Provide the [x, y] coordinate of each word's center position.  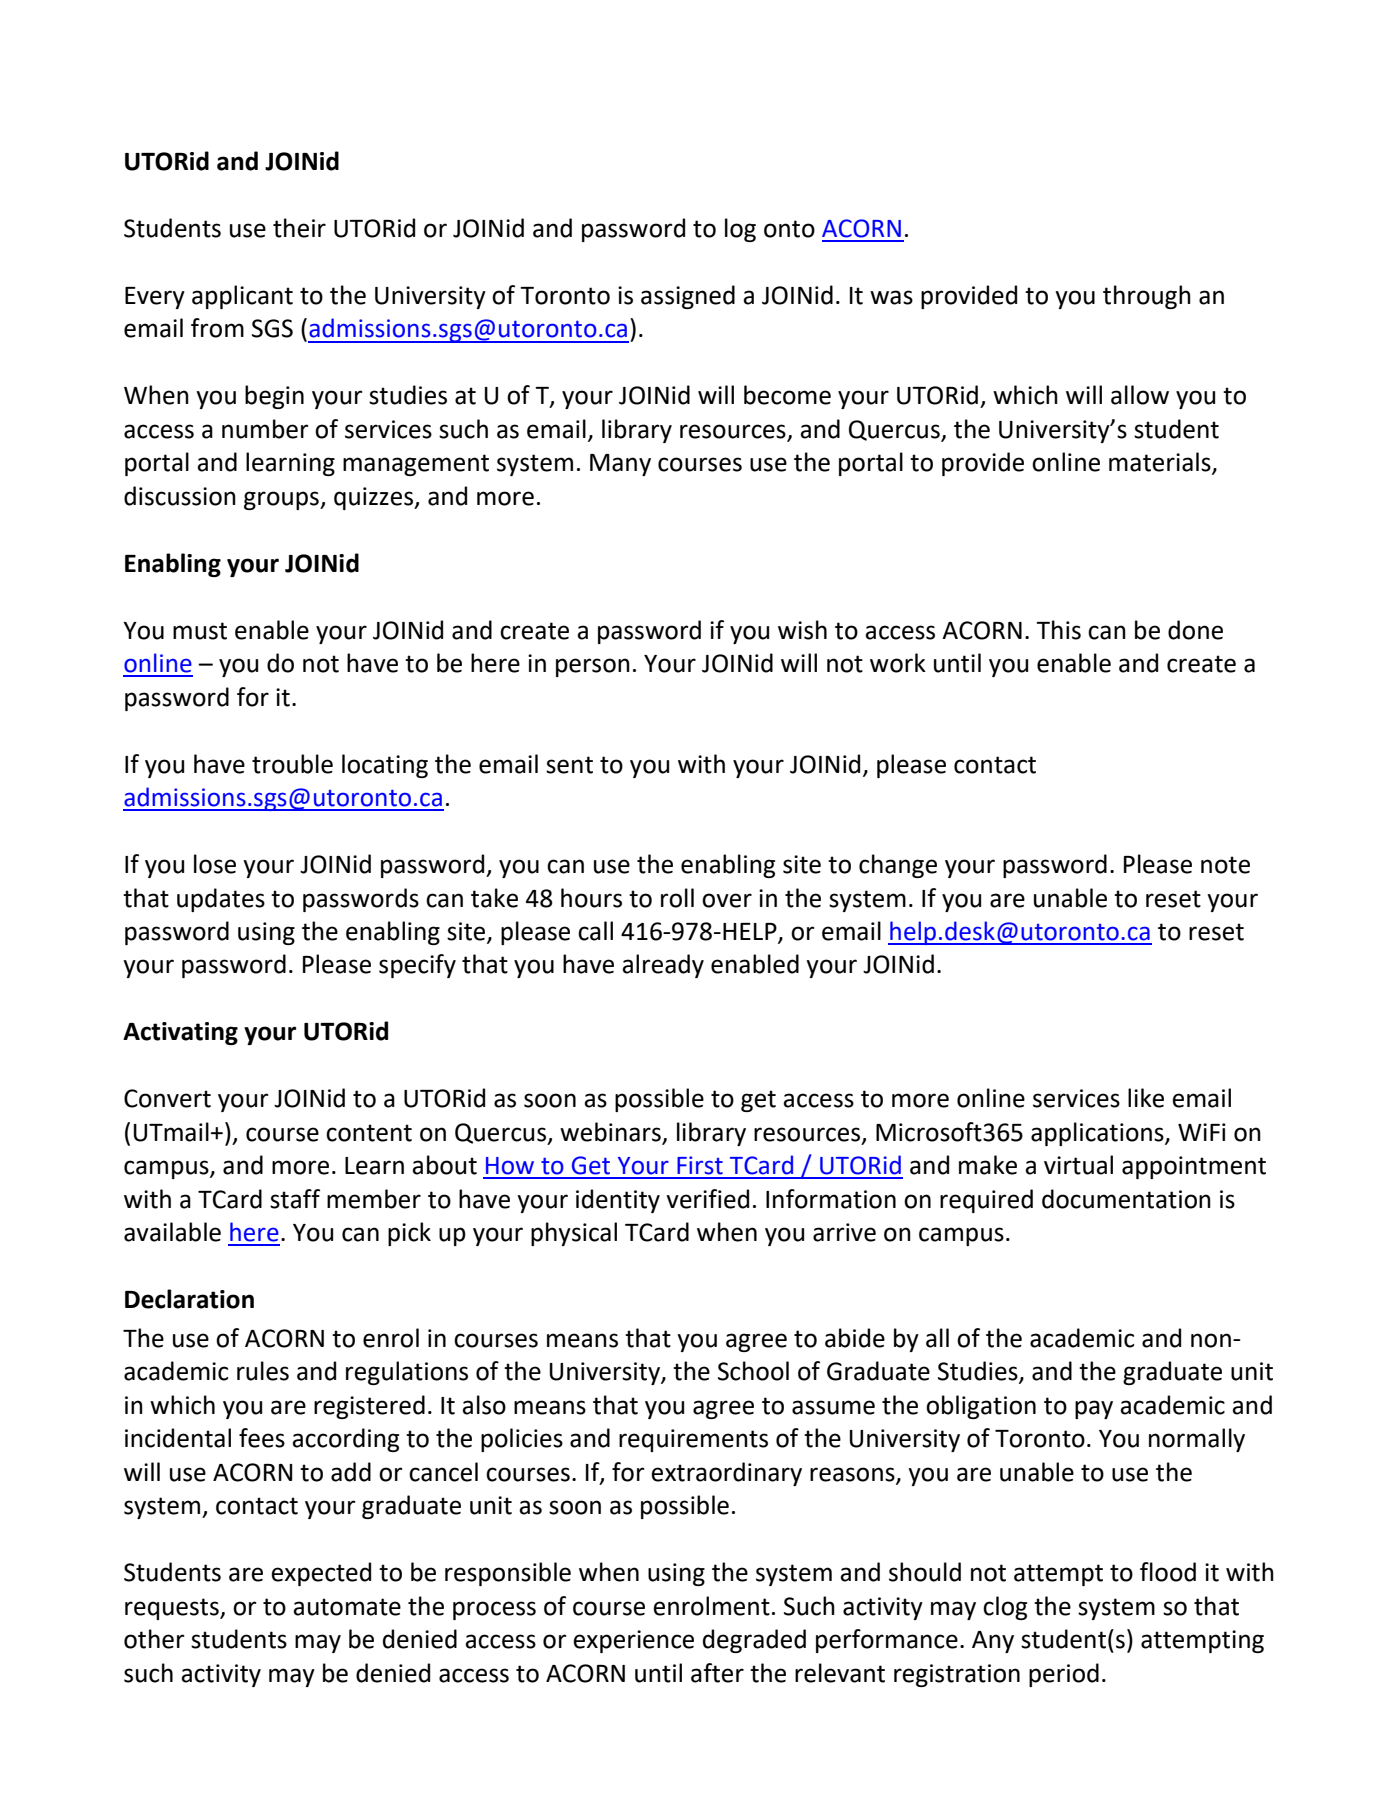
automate [347, 1607]
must [200, 631]
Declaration [189, 1299]
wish [802, 630]
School [753, 1371]
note [1225, 865]
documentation [1126, 1199]
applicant [242, 297]
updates [221, 900]
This [1058, 630]
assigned [688, 297]
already [663, 966]
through [1147, 297]
